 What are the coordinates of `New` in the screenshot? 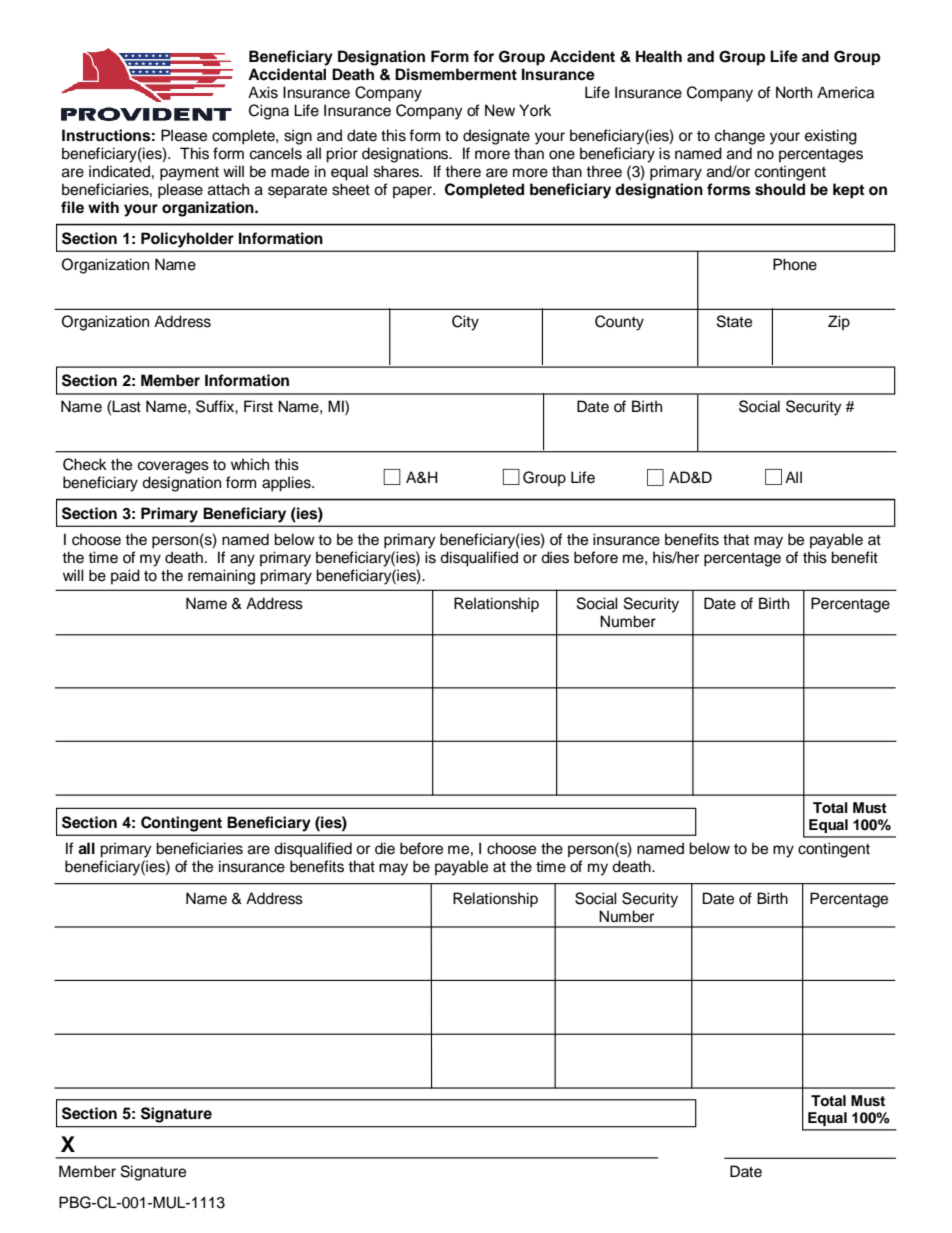 It's located at (500, 110).
